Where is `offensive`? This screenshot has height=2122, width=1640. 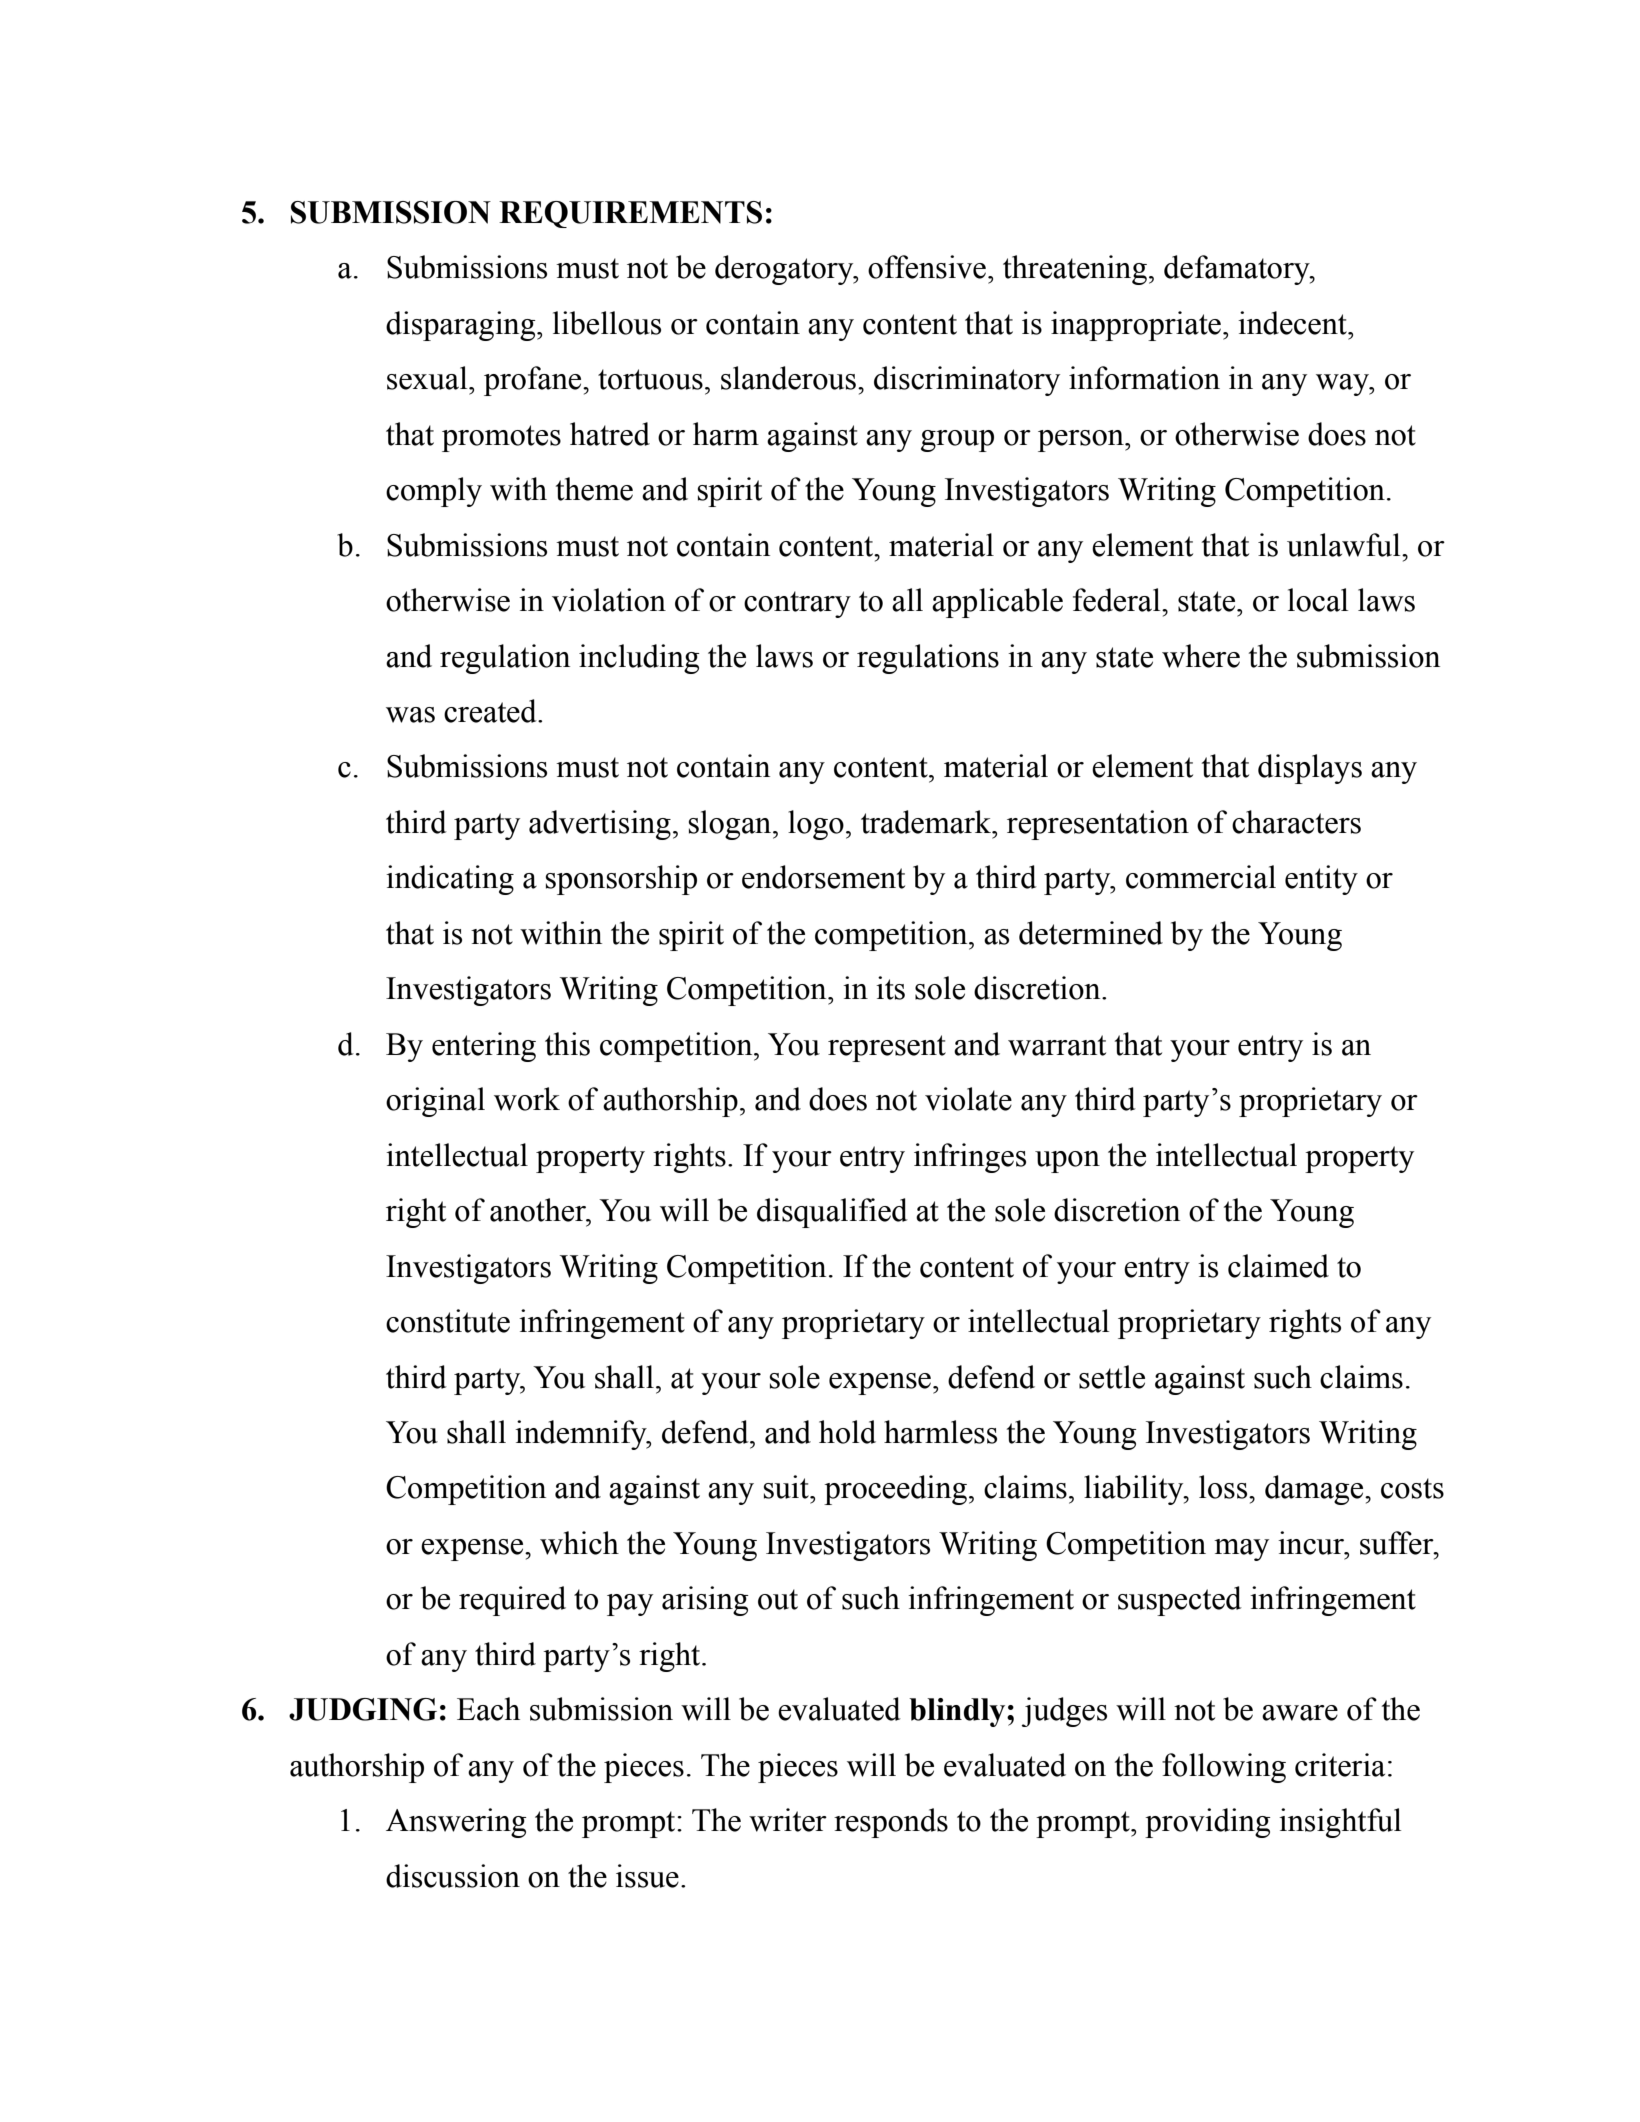 offensive is located at coordinates (928, 267).
